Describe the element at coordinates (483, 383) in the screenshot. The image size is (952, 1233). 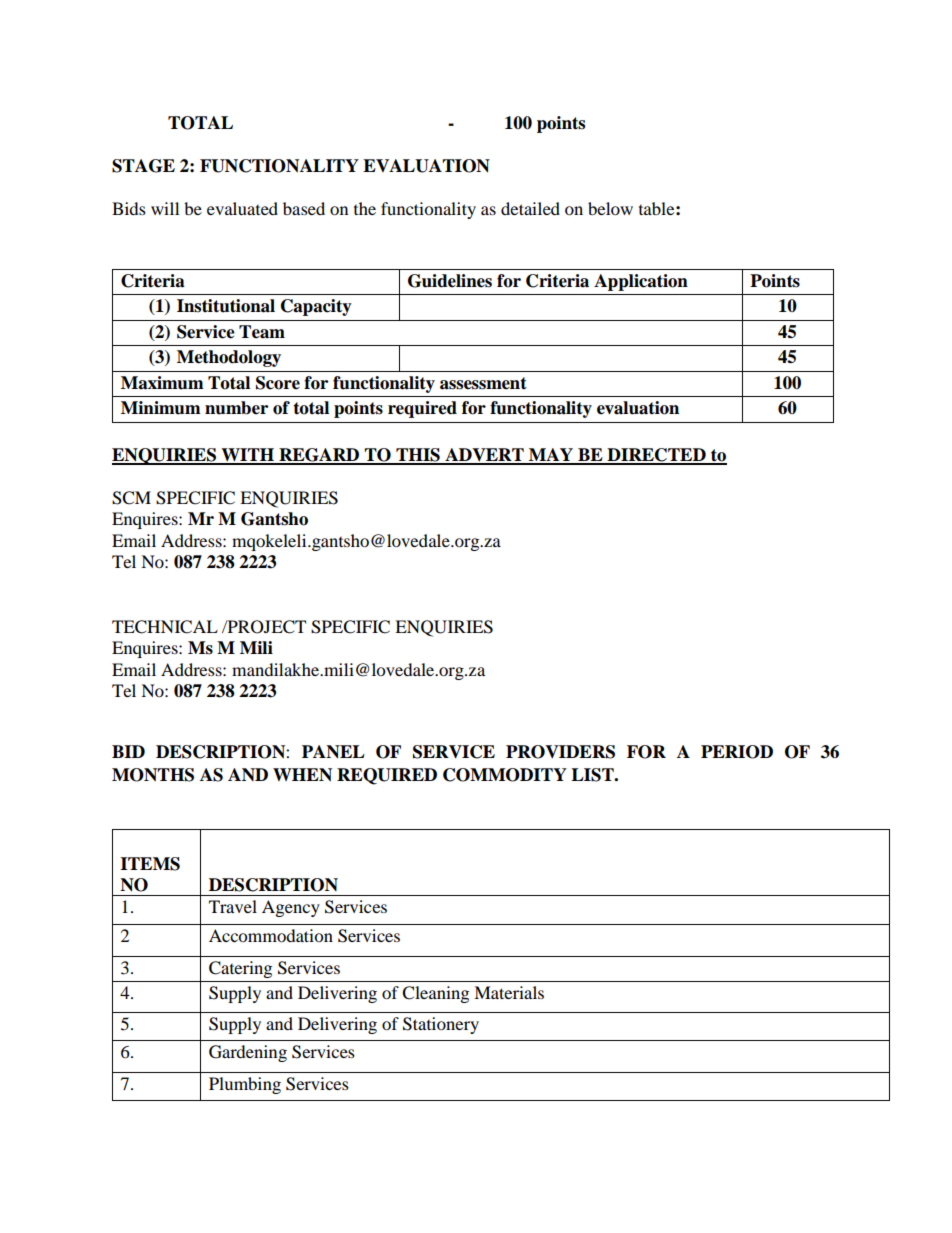
I see `assessment` at that location.
